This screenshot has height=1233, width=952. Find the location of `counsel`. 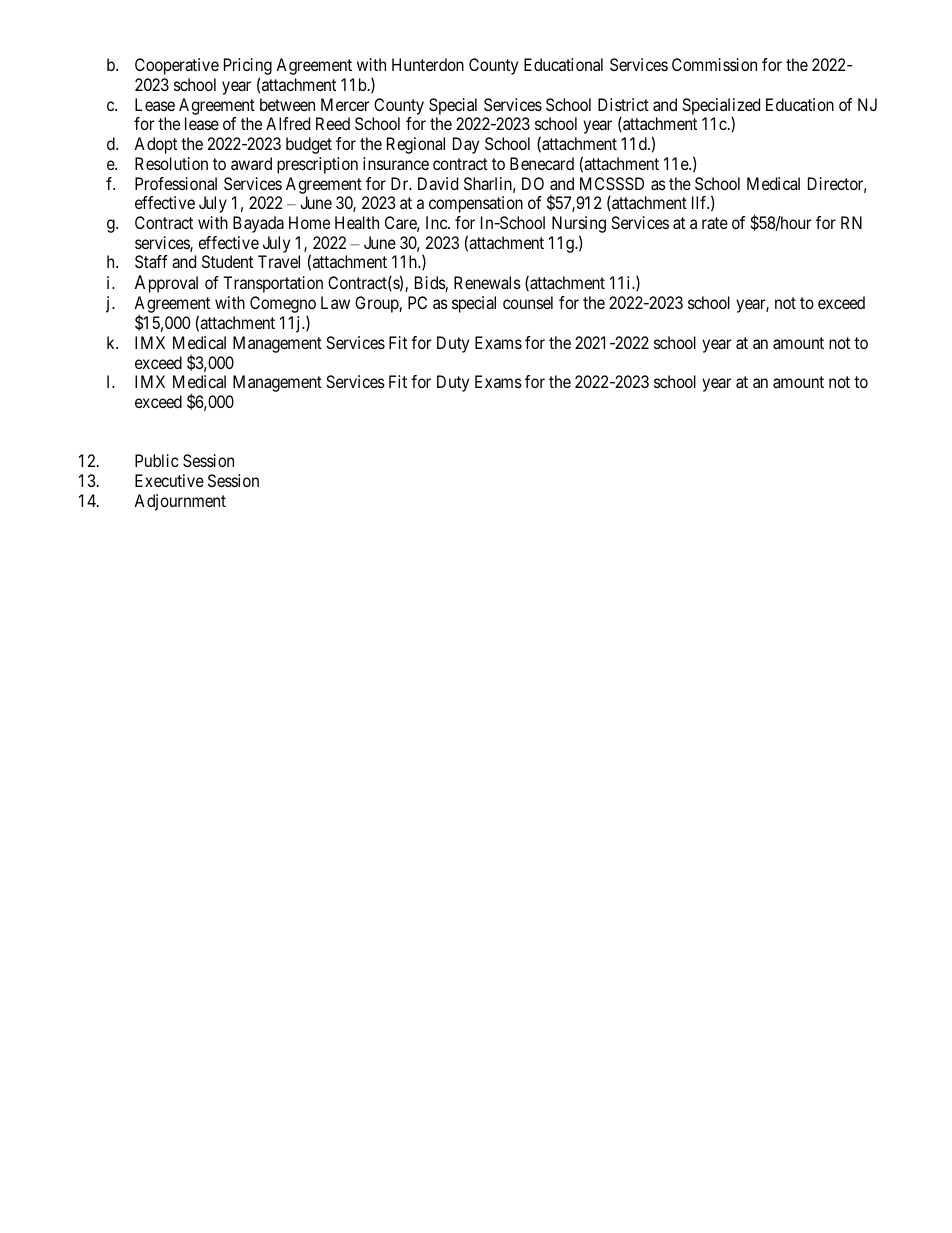

counsel is located at coordinates (528, 302).
